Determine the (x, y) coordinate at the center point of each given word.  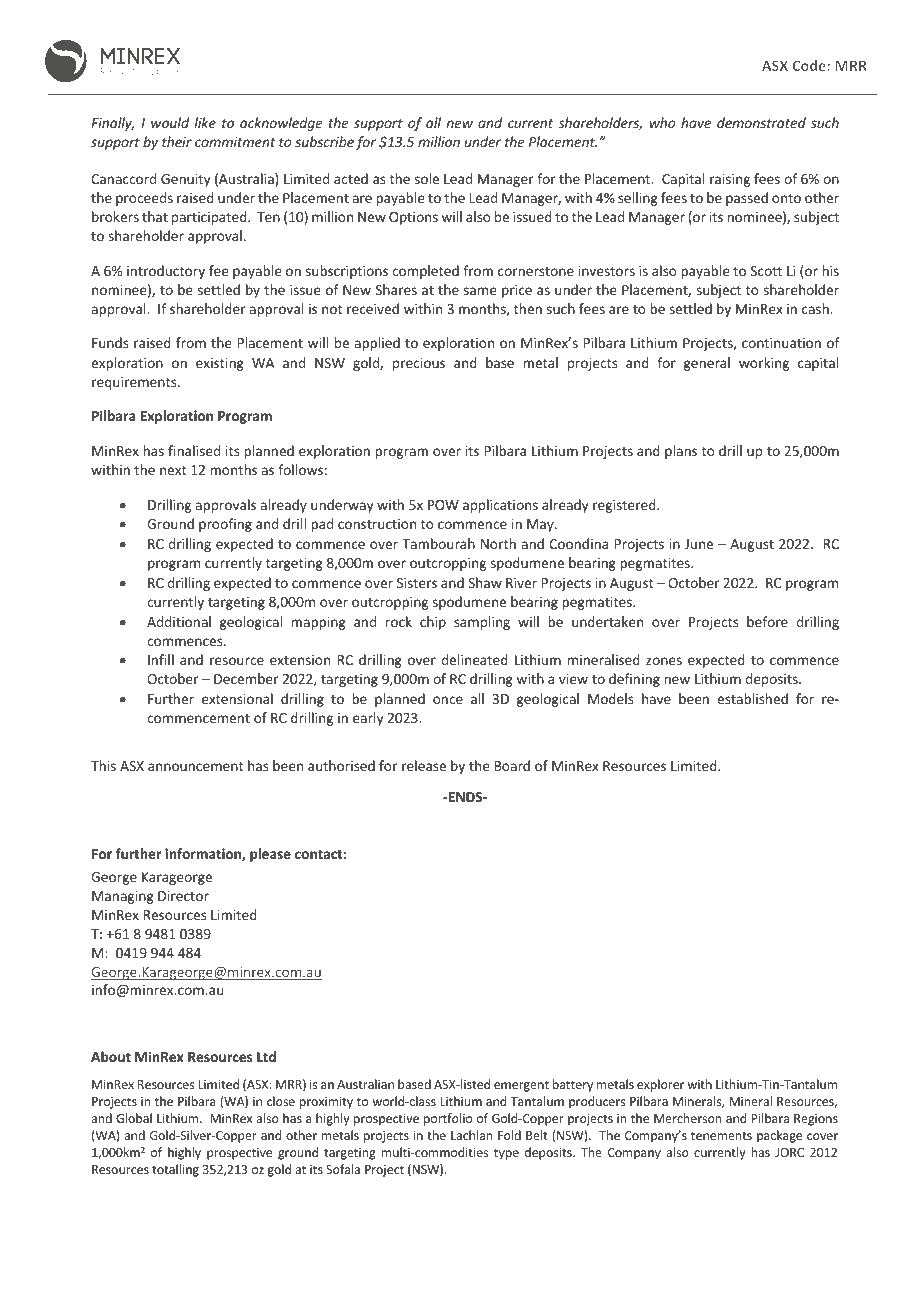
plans (681, 452)
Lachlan (471, 1135)
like (205, 122)
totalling (175, 1170)
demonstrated (761, 122)
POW (443, 505)
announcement (196, 766)
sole (427, 178)
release (424, 765)
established (752, 698)
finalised (194, 450)
